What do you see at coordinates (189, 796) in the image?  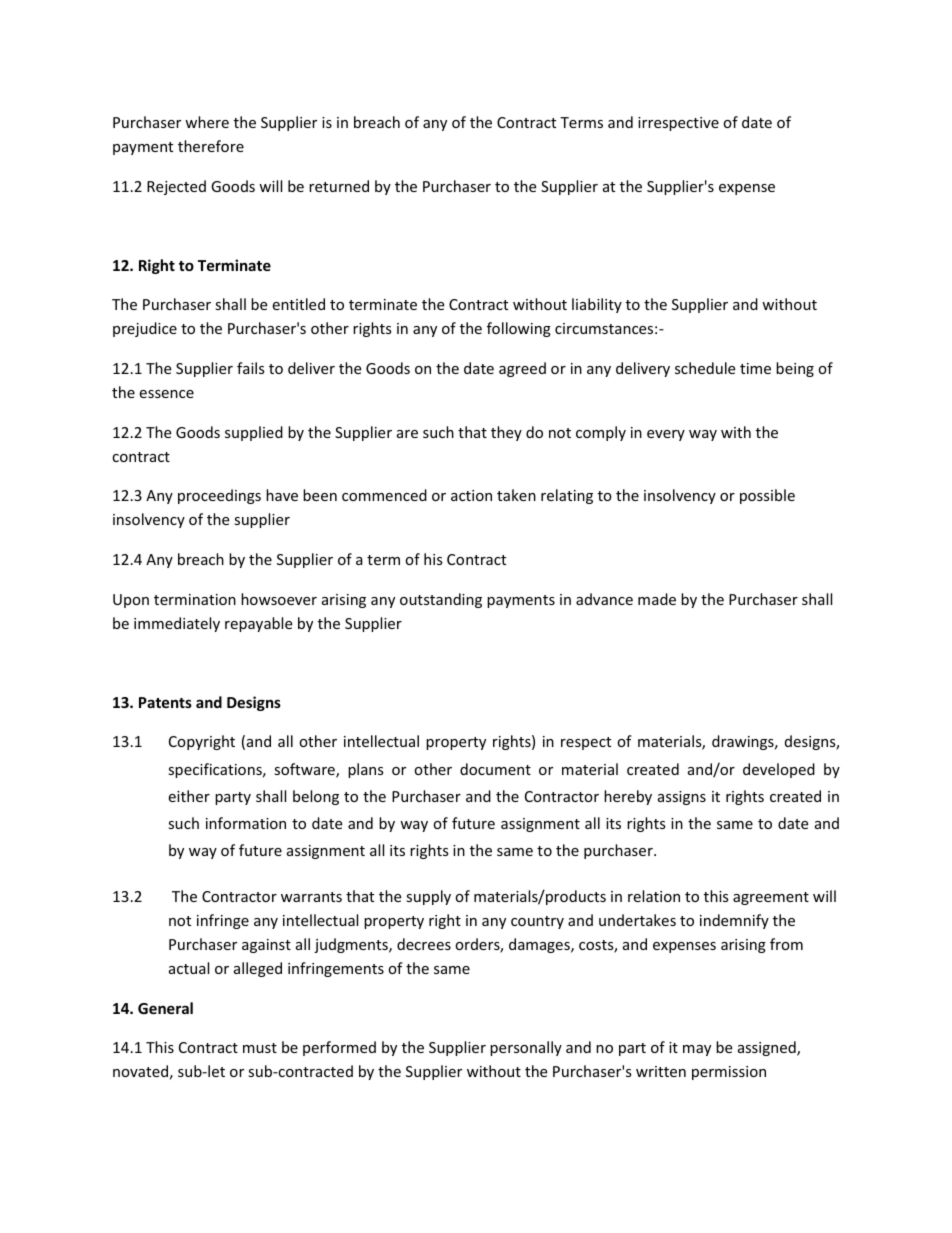 I see `either` at bounding box center [189, 796].
